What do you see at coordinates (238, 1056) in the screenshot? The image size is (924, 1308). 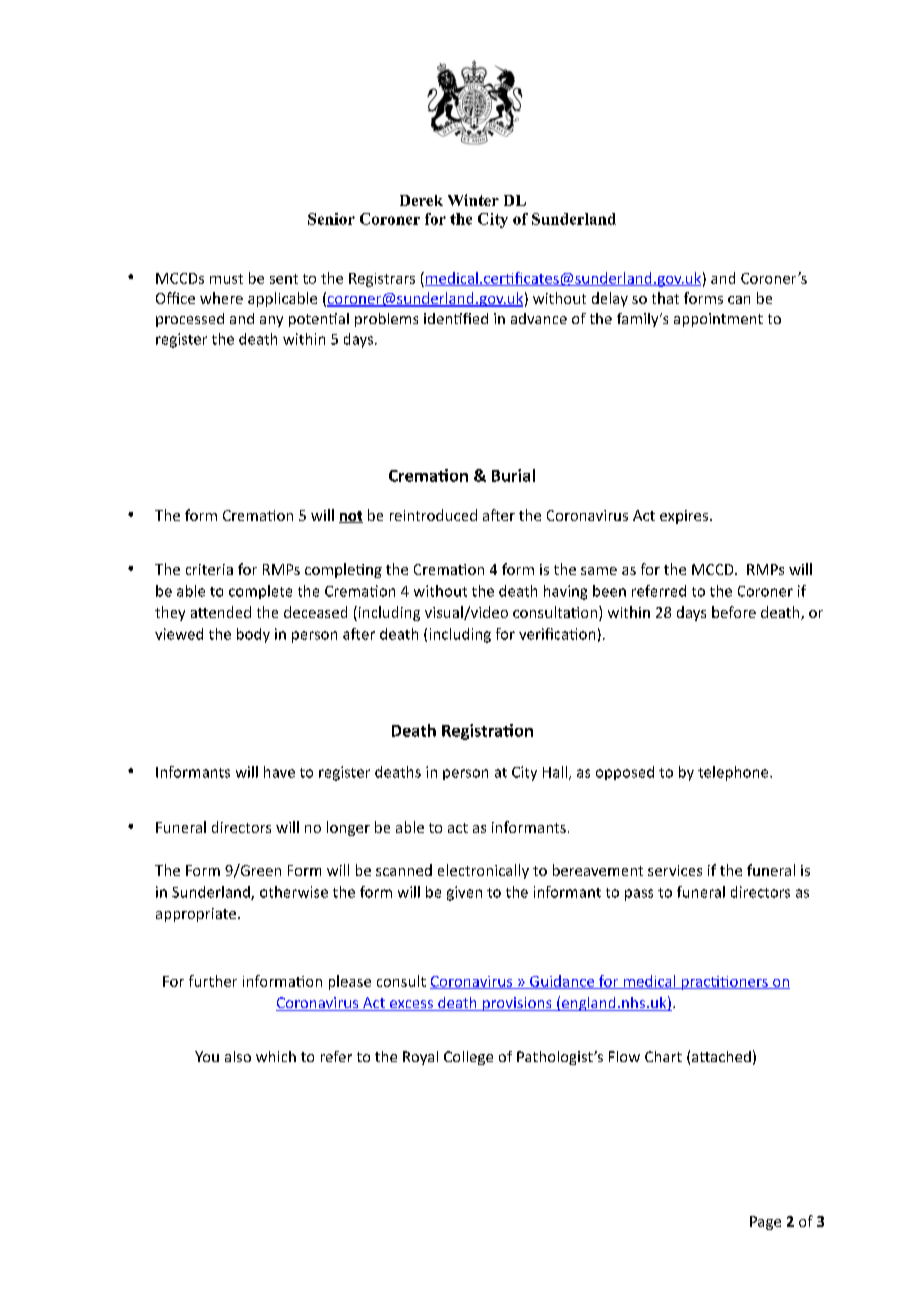 I see `also` at bounding box center [238, 1056].
